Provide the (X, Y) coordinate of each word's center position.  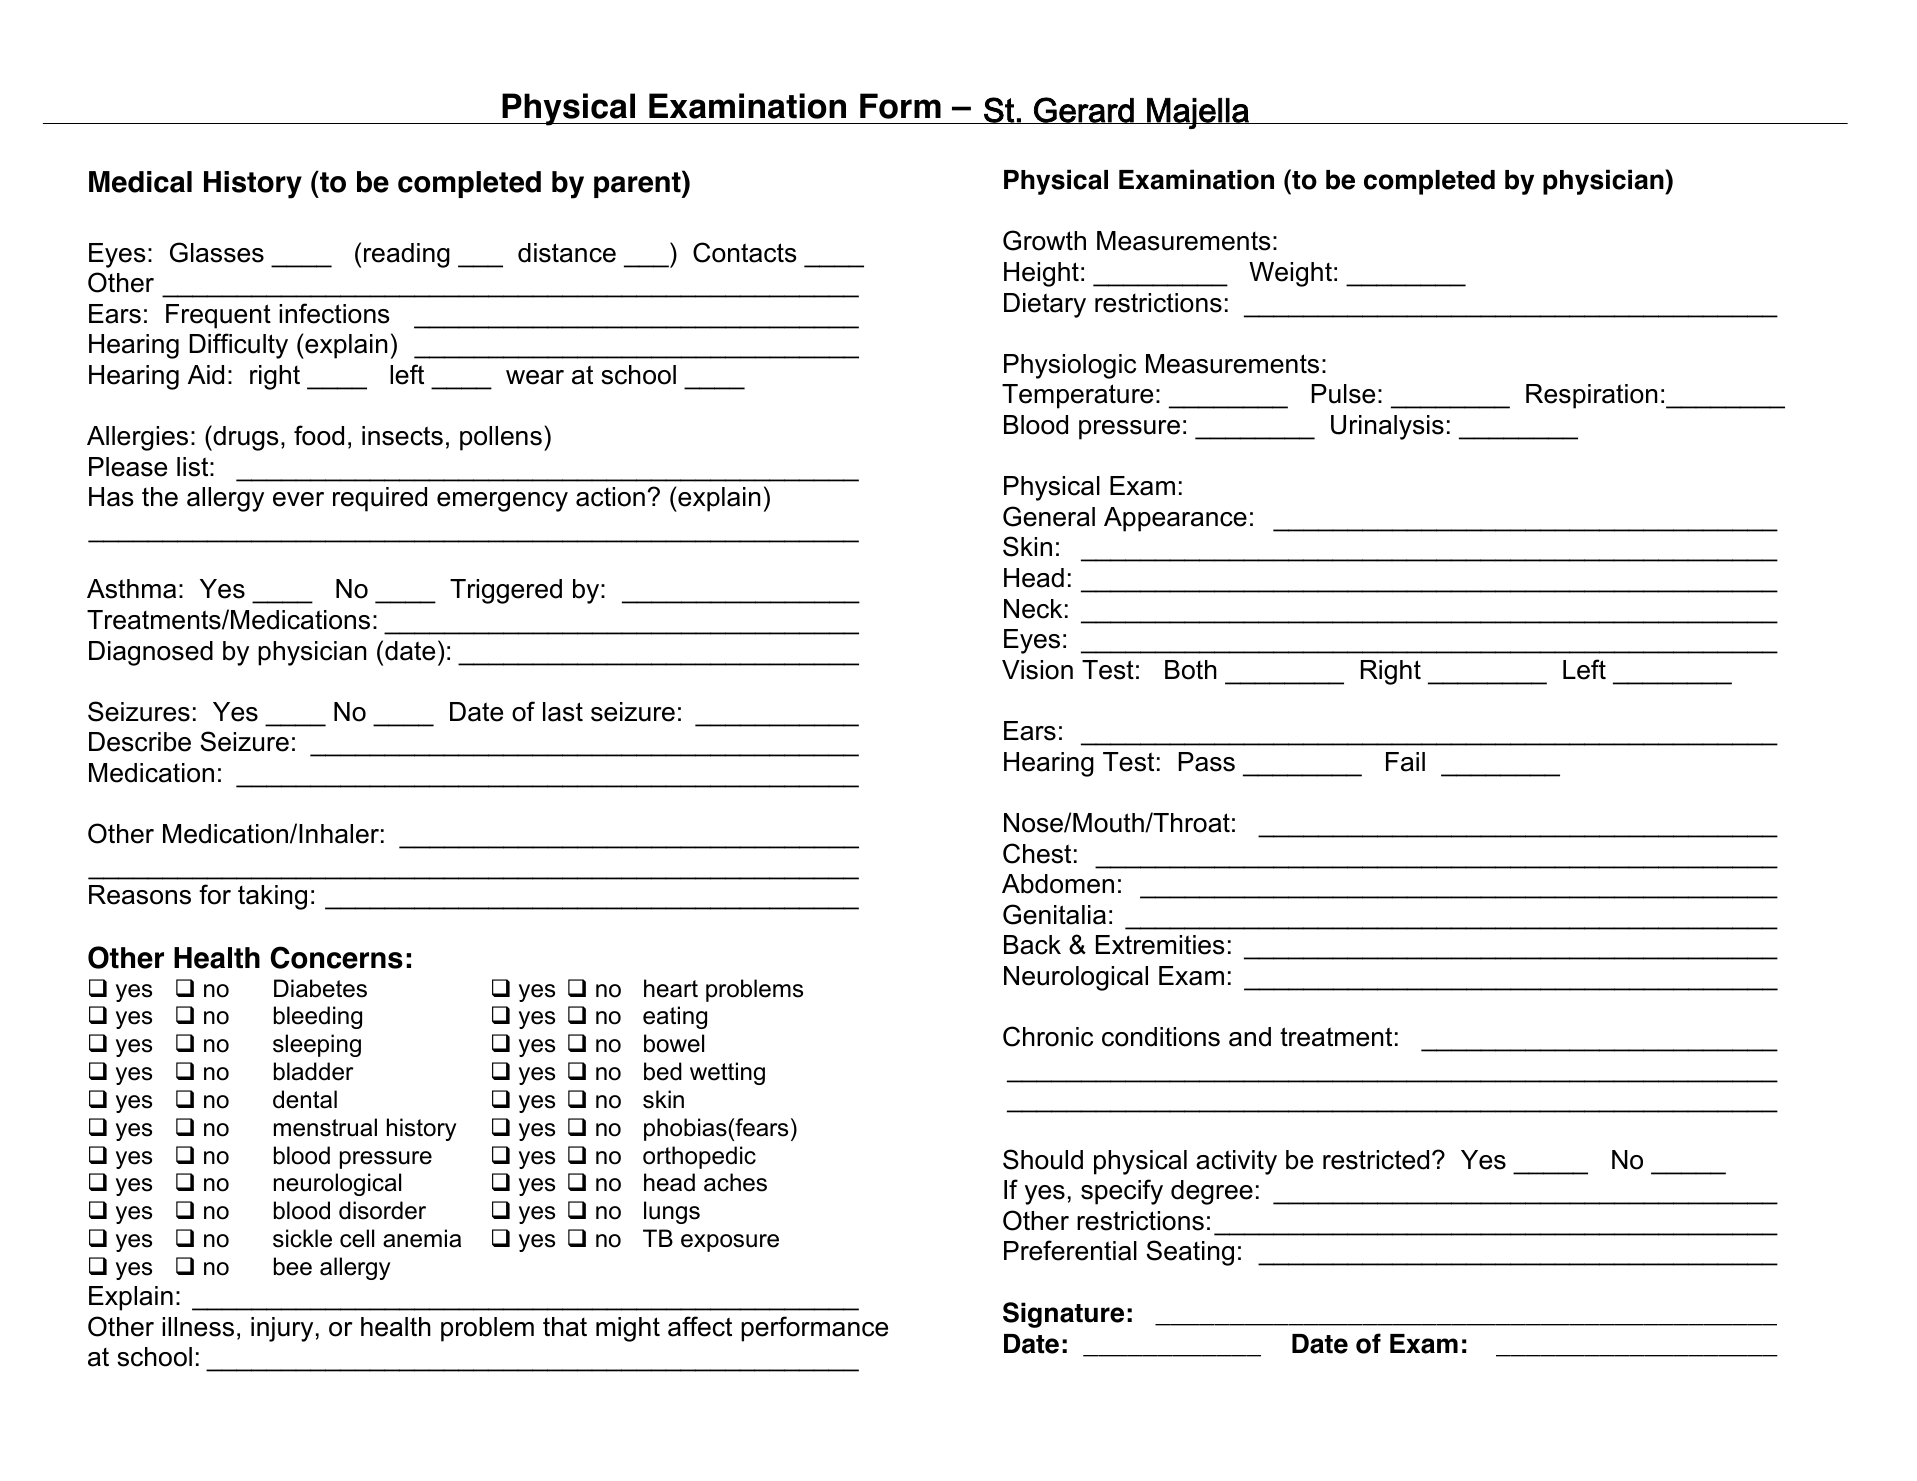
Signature (1063, 1315)
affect (700, 1326)
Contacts (745, 252)
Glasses (217, 252)
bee (293, 1266)
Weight (1290, 274)
